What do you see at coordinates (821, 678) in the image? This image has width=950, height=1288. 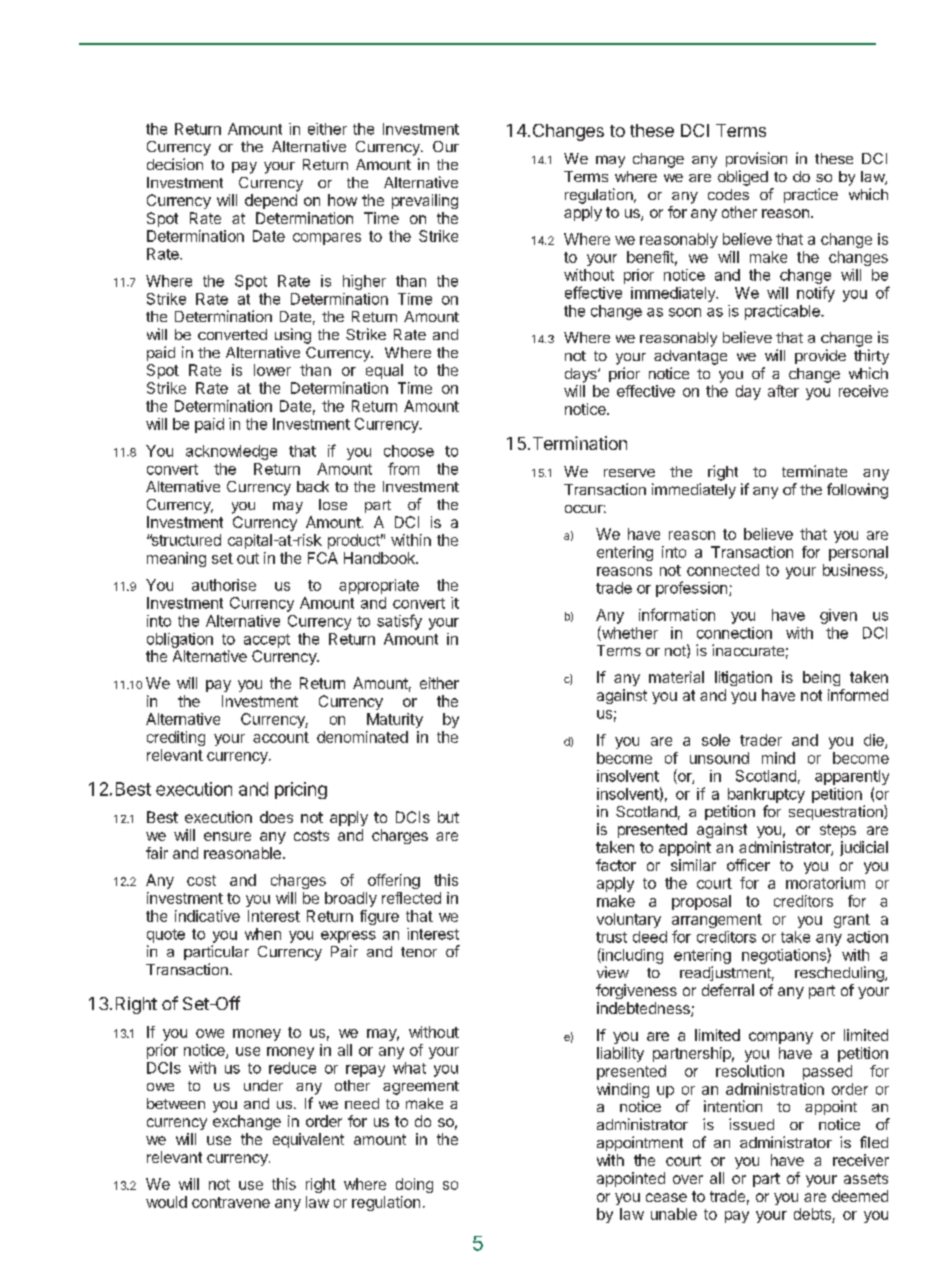 I see `being` at bounding box center [821, 678].
